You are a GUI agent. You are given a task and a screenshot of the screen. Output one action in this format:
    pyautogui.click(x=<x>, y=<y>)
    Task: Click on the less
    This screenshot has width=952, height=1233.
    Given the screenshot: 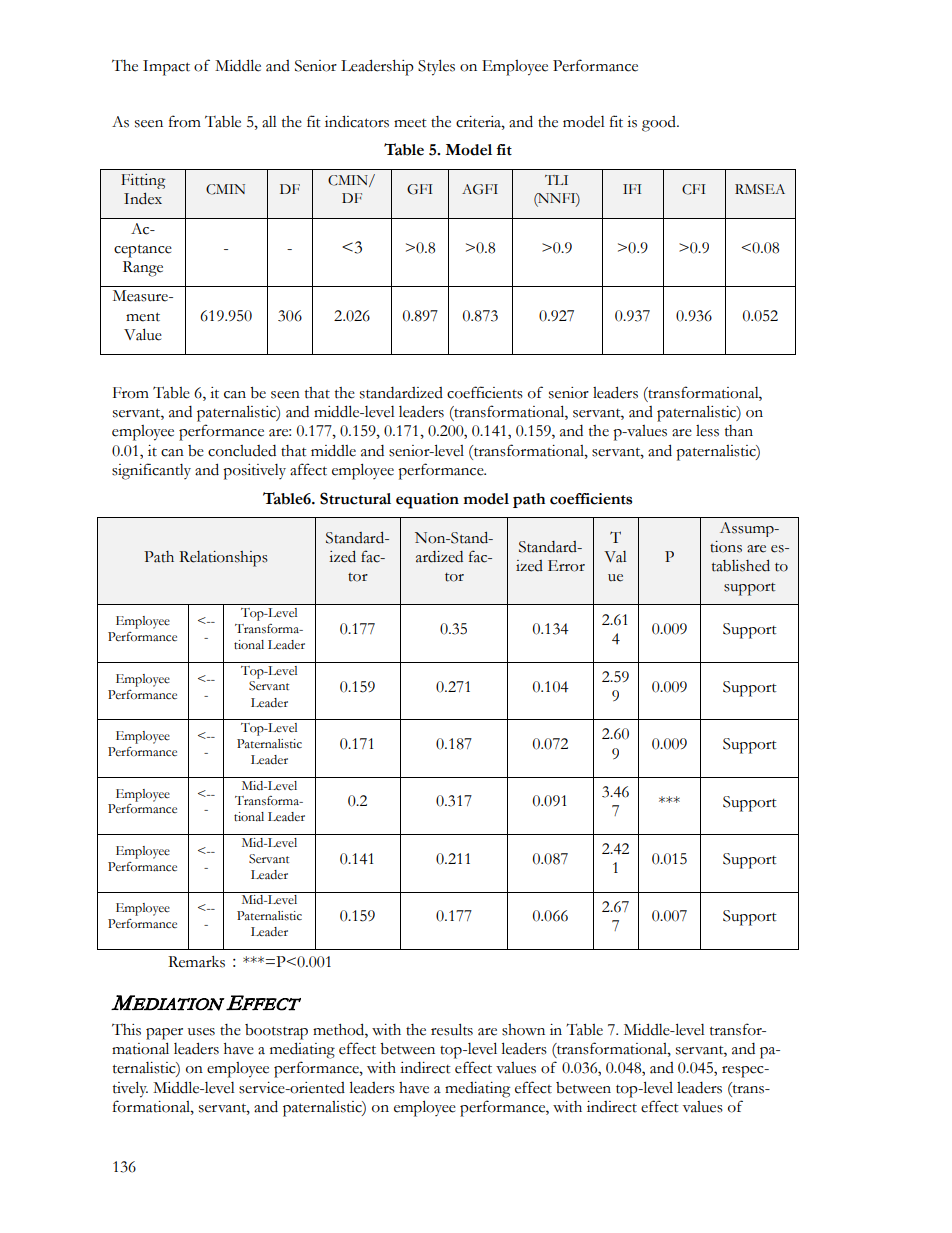 What is the action you would take?
    pyautogui.click(x=707, y=431)
